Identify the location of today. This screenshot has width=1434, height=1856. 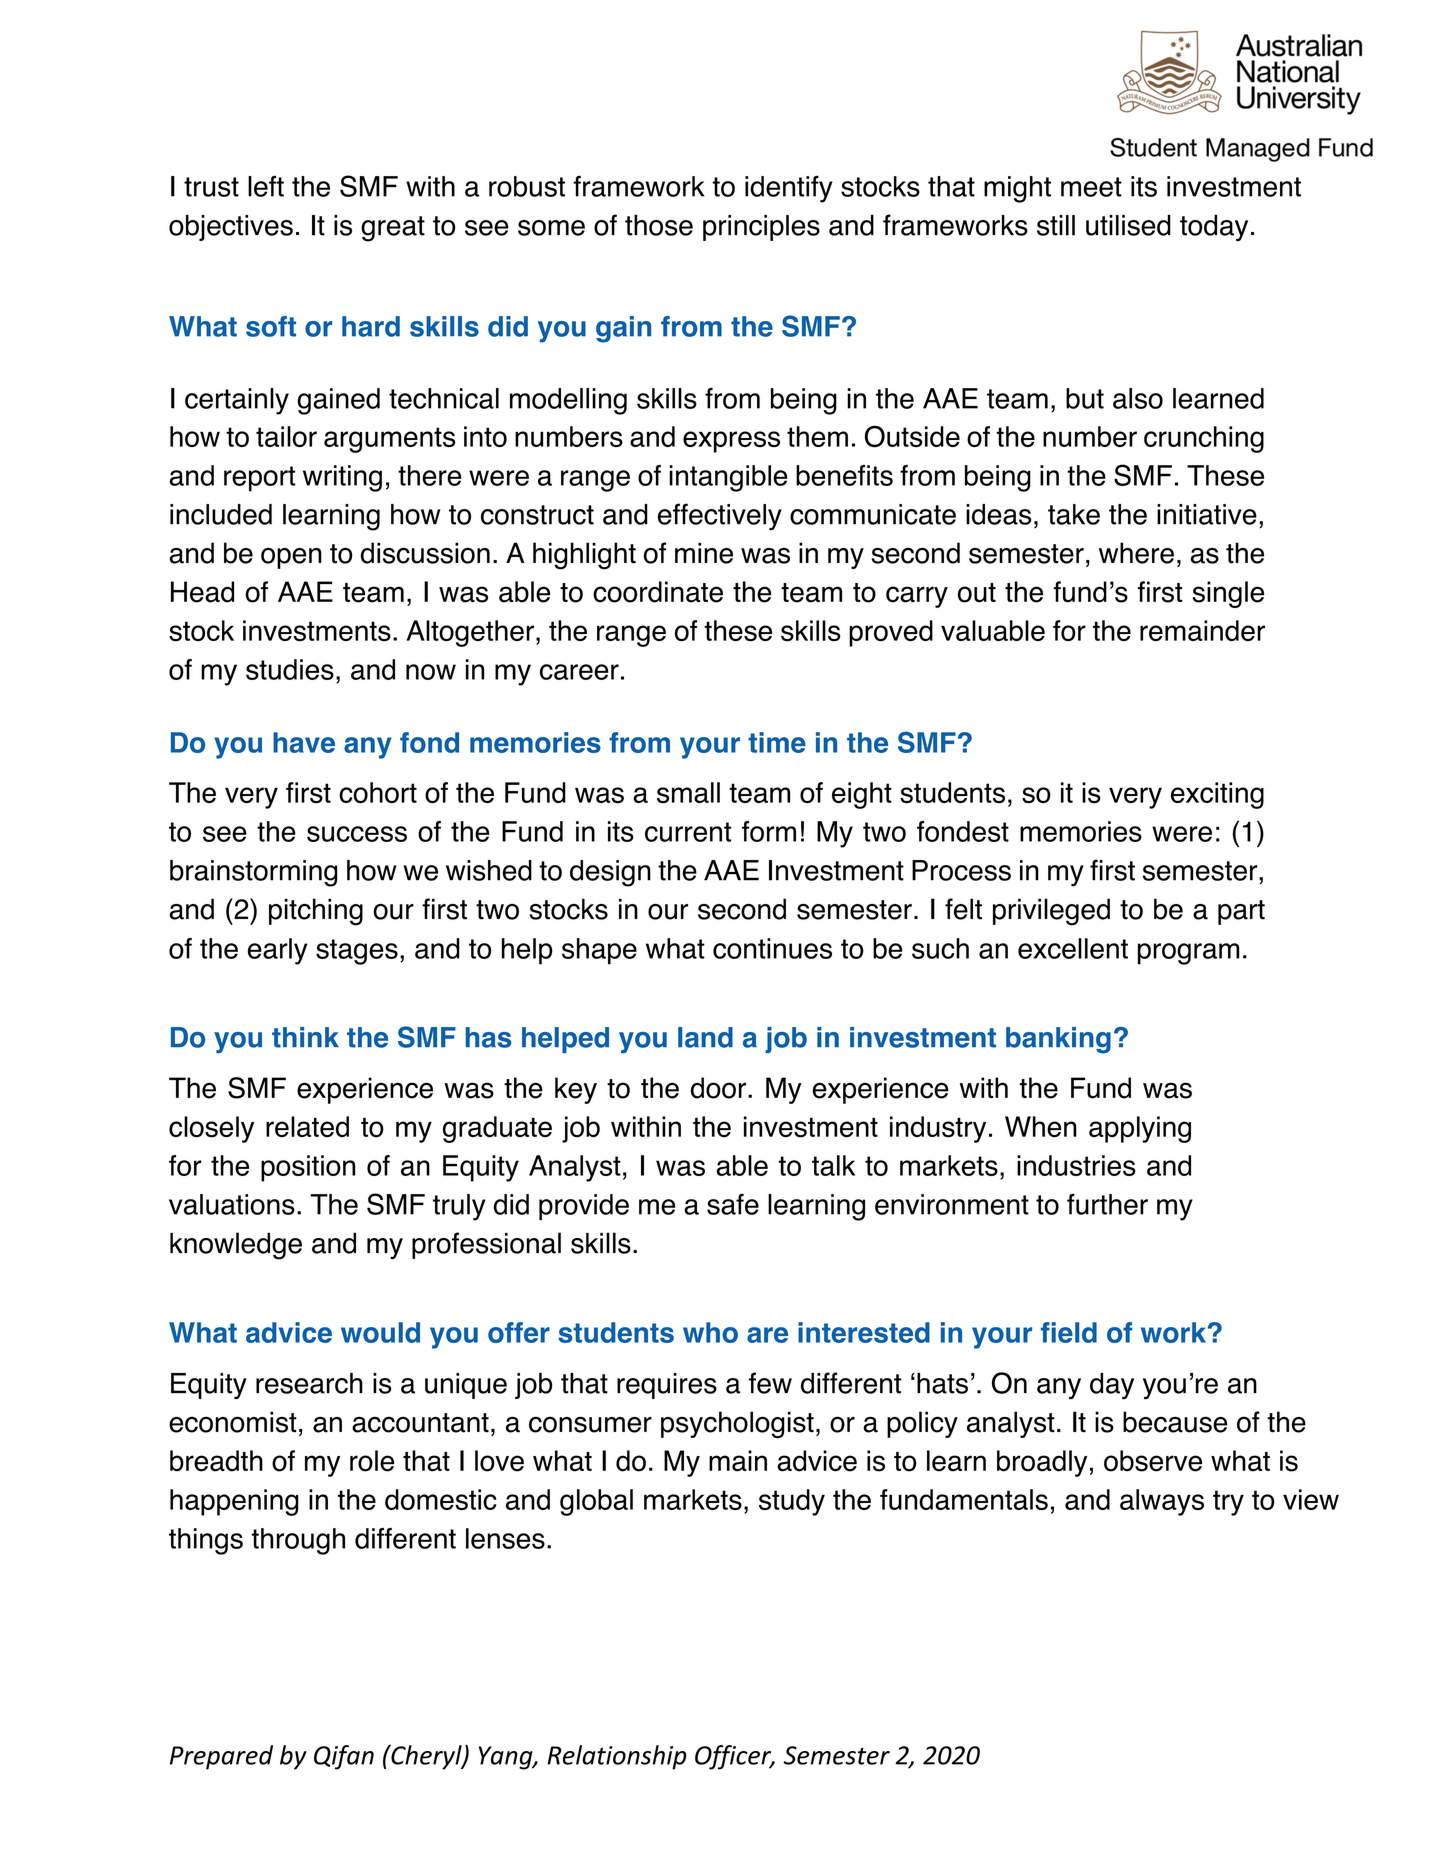
(1214, 228).
